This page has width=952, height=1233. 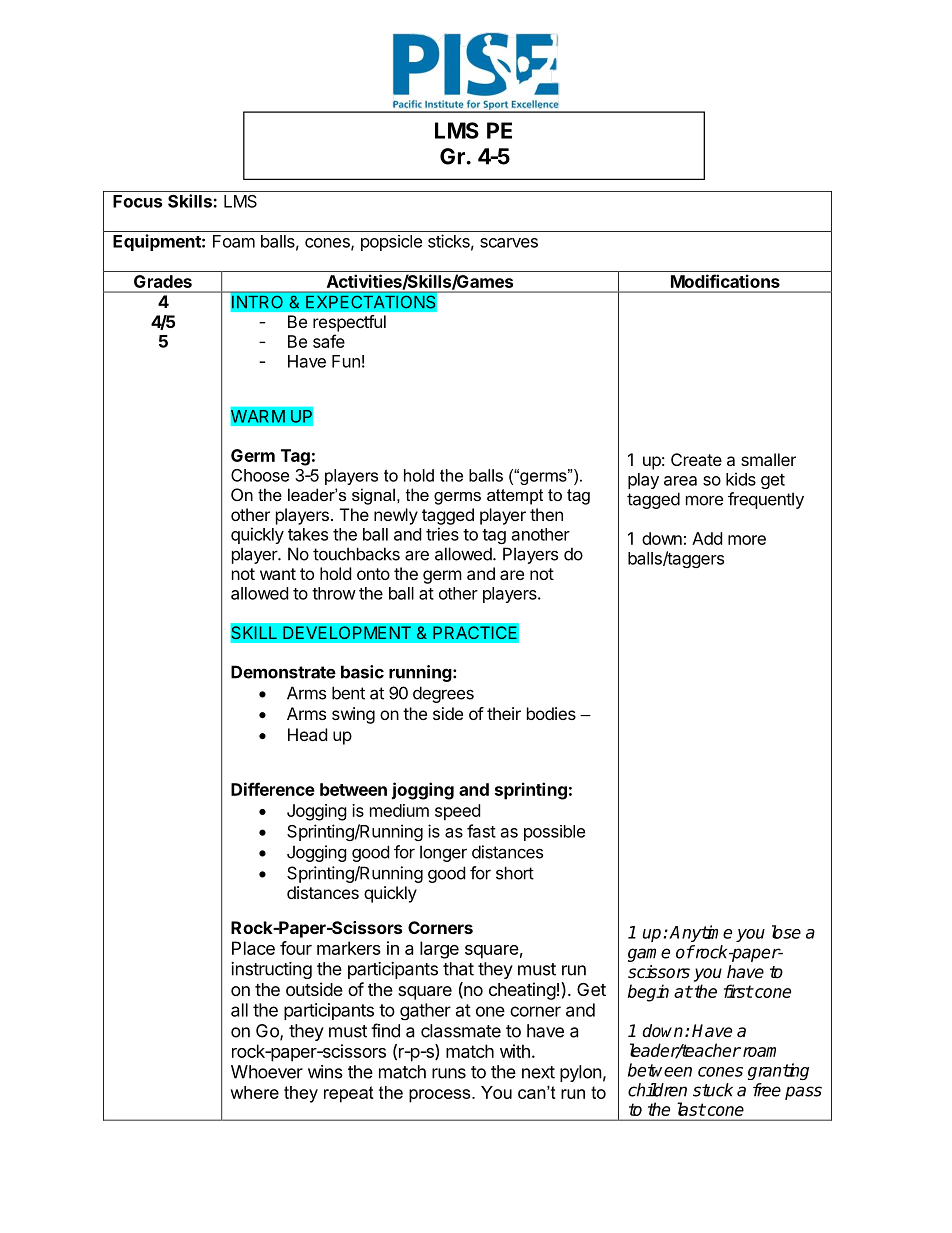 I want to click on degrees, so click(x=443, y=694).
